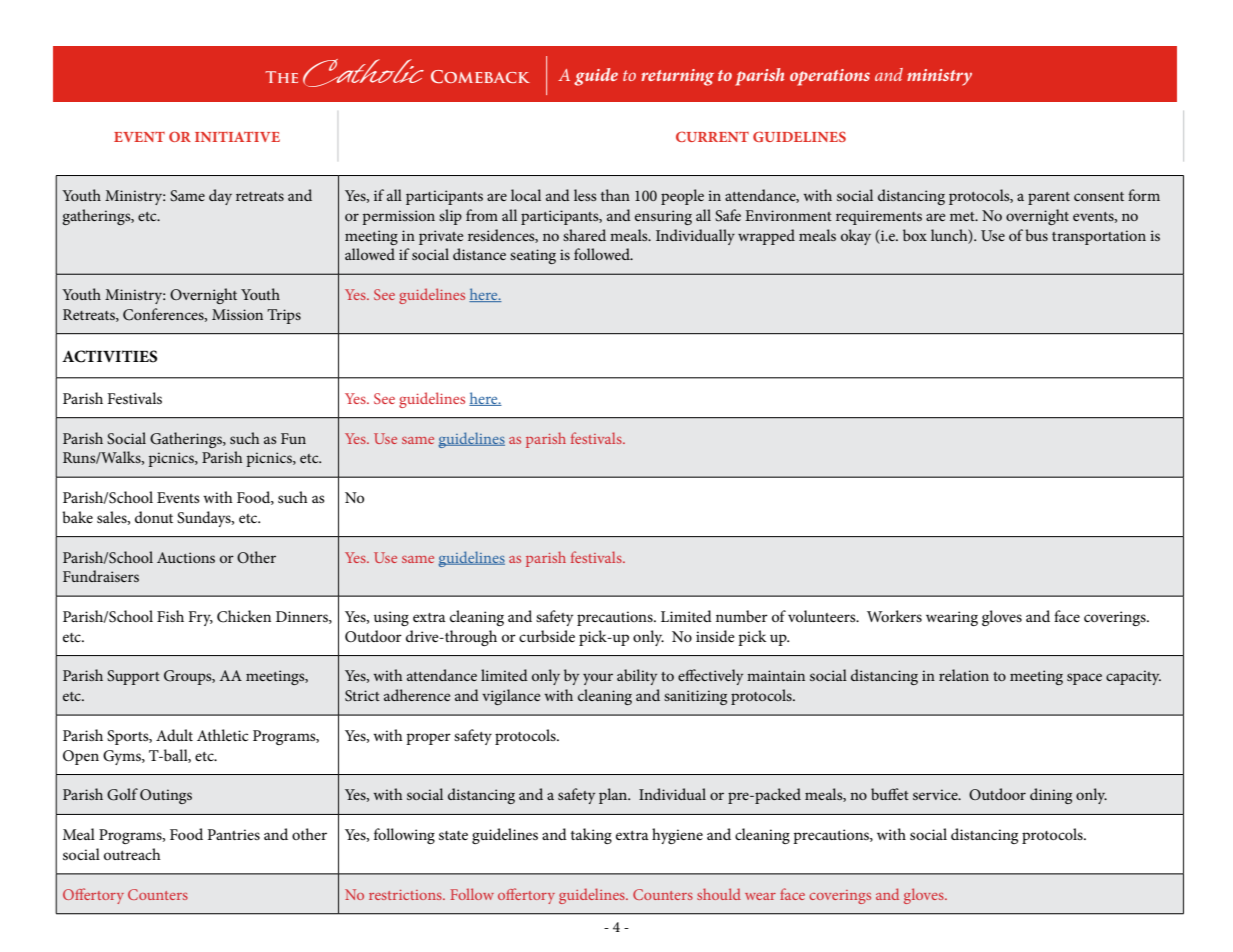  I want to click on donut, so click(154, 517).
